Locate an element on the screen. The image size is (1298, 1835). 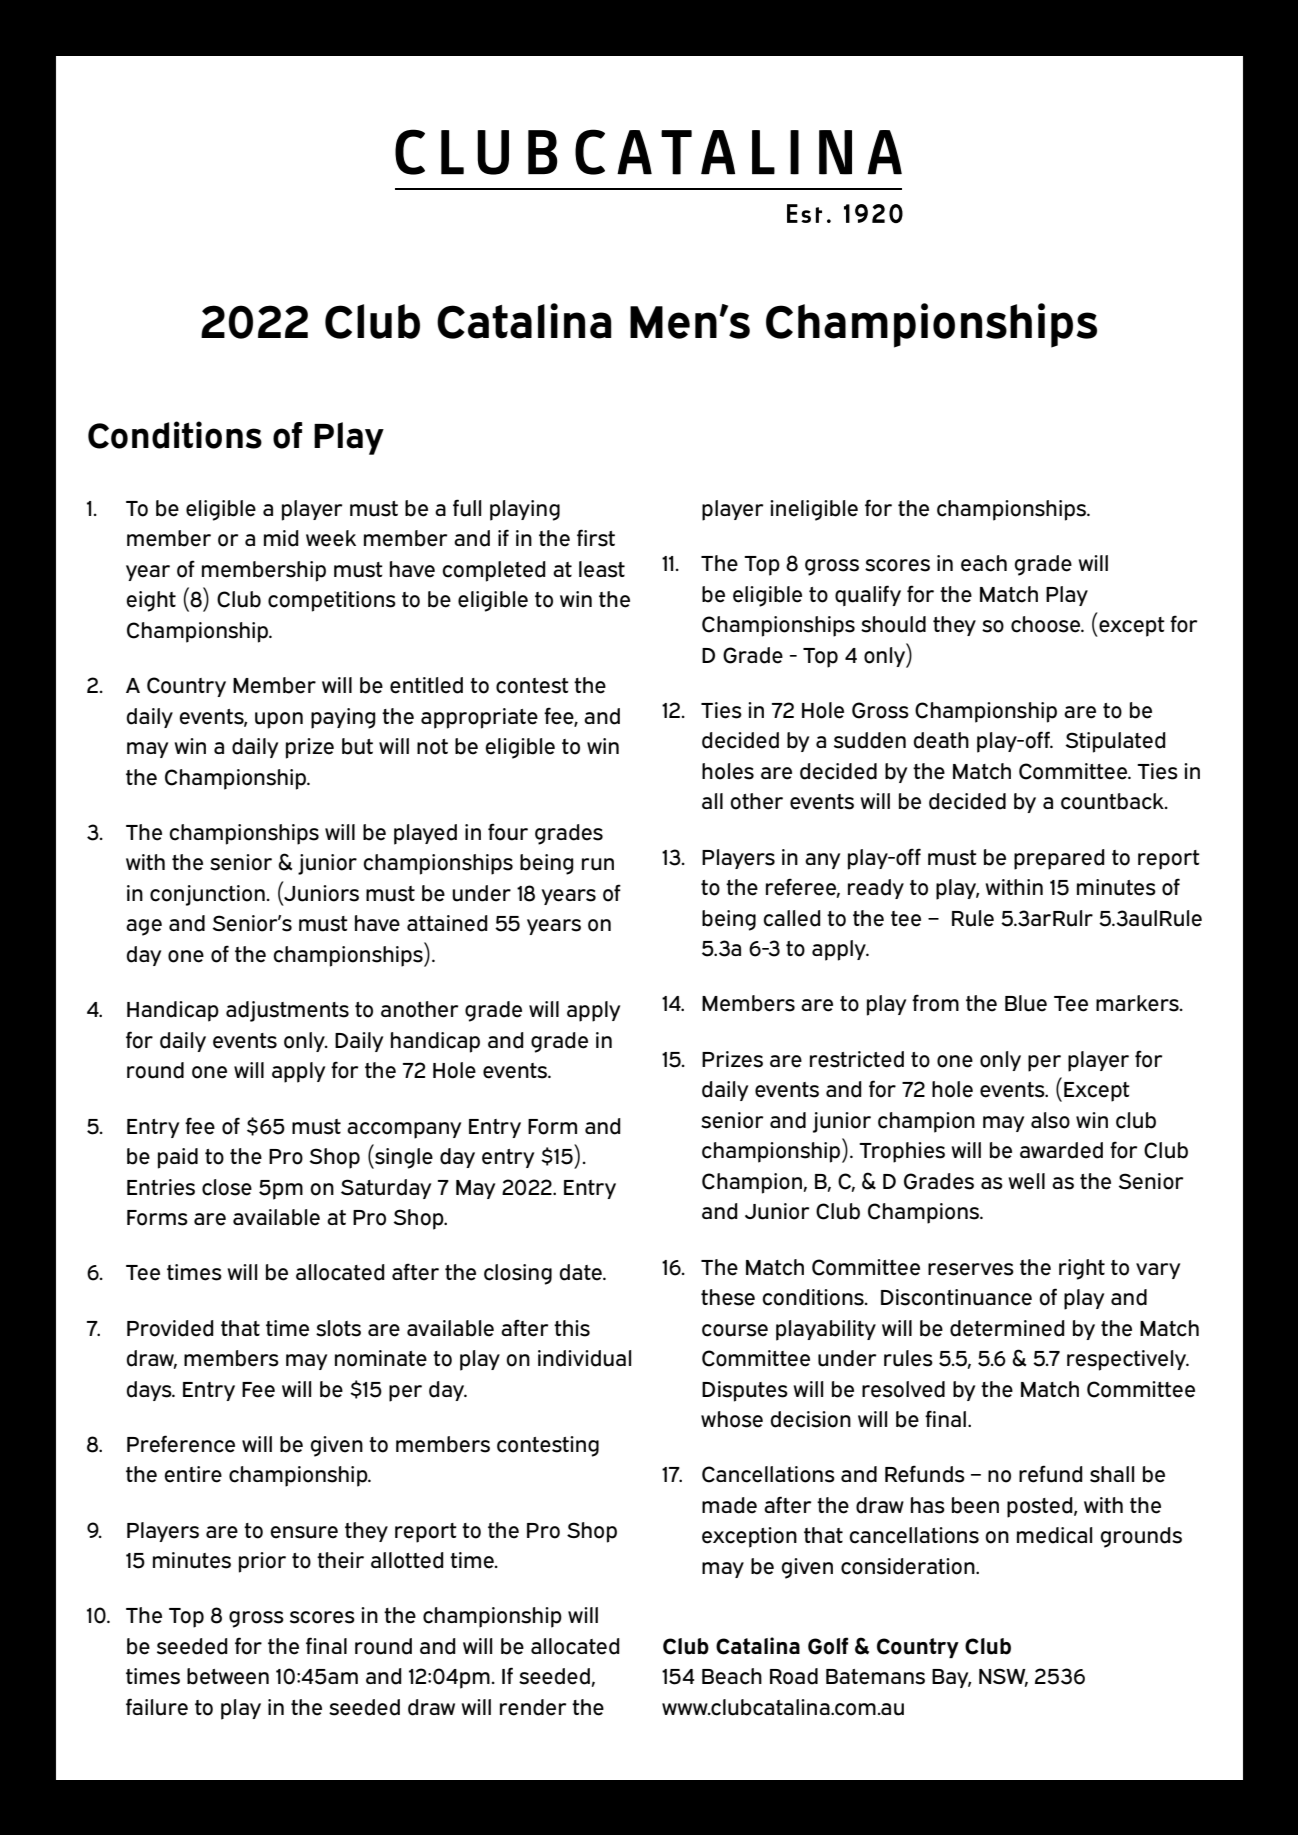
choose is located at coordinates (1047, 624).
